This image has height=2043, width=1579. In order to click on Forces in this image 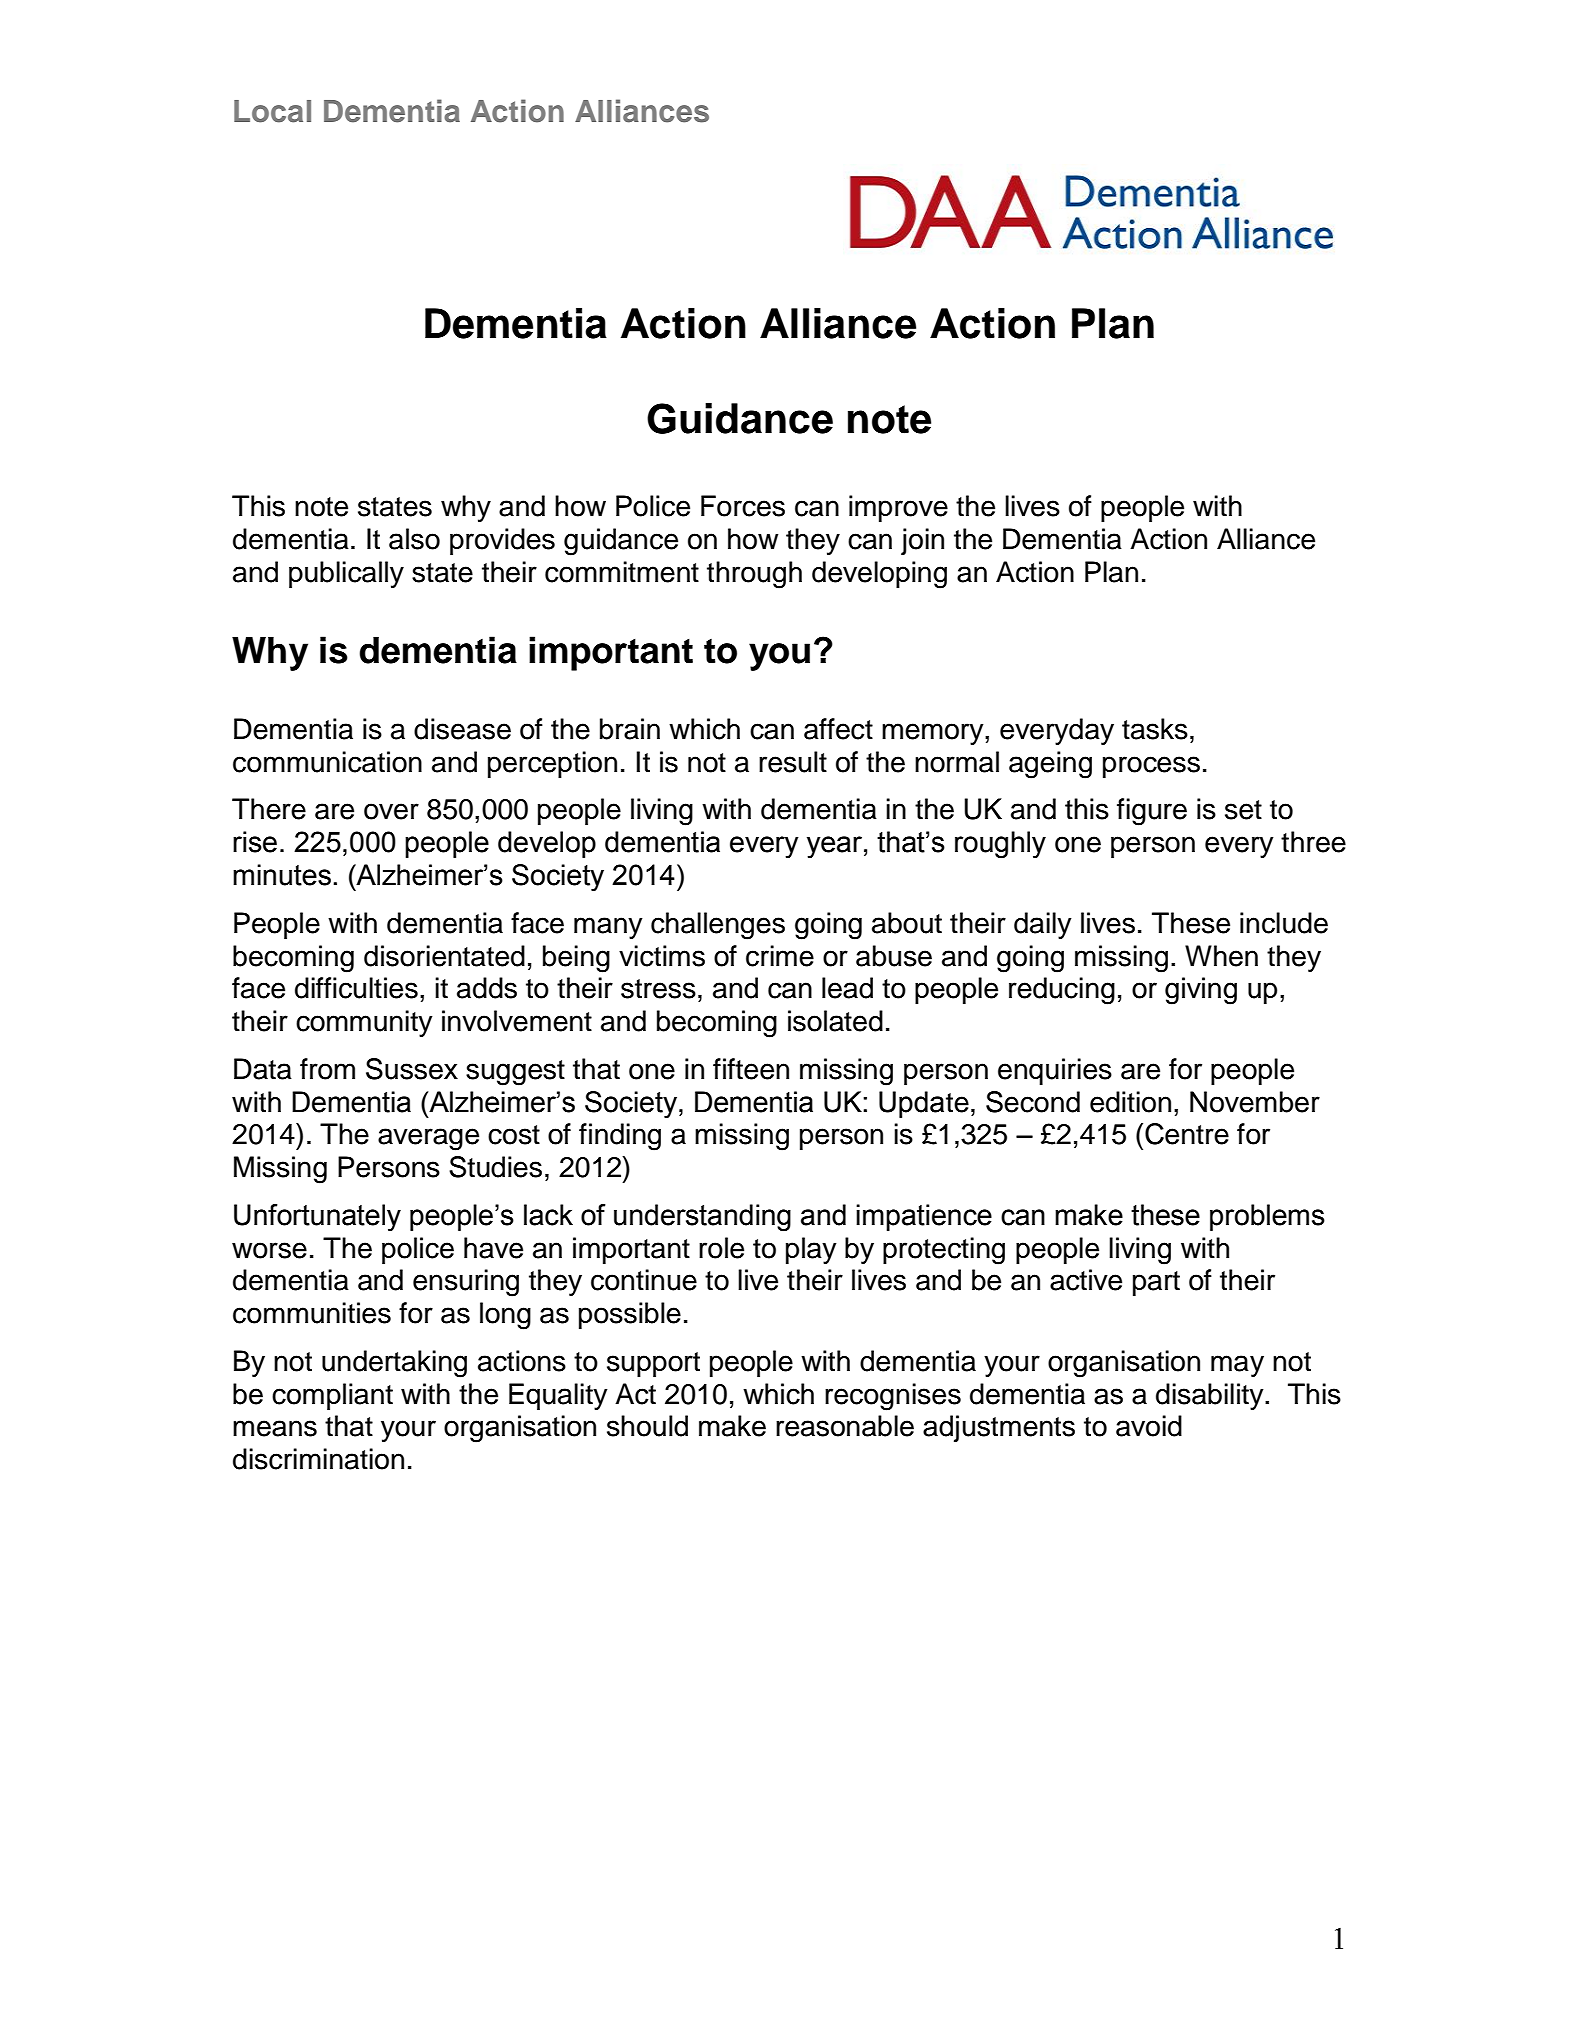, I will do `click(743, 506)`.
